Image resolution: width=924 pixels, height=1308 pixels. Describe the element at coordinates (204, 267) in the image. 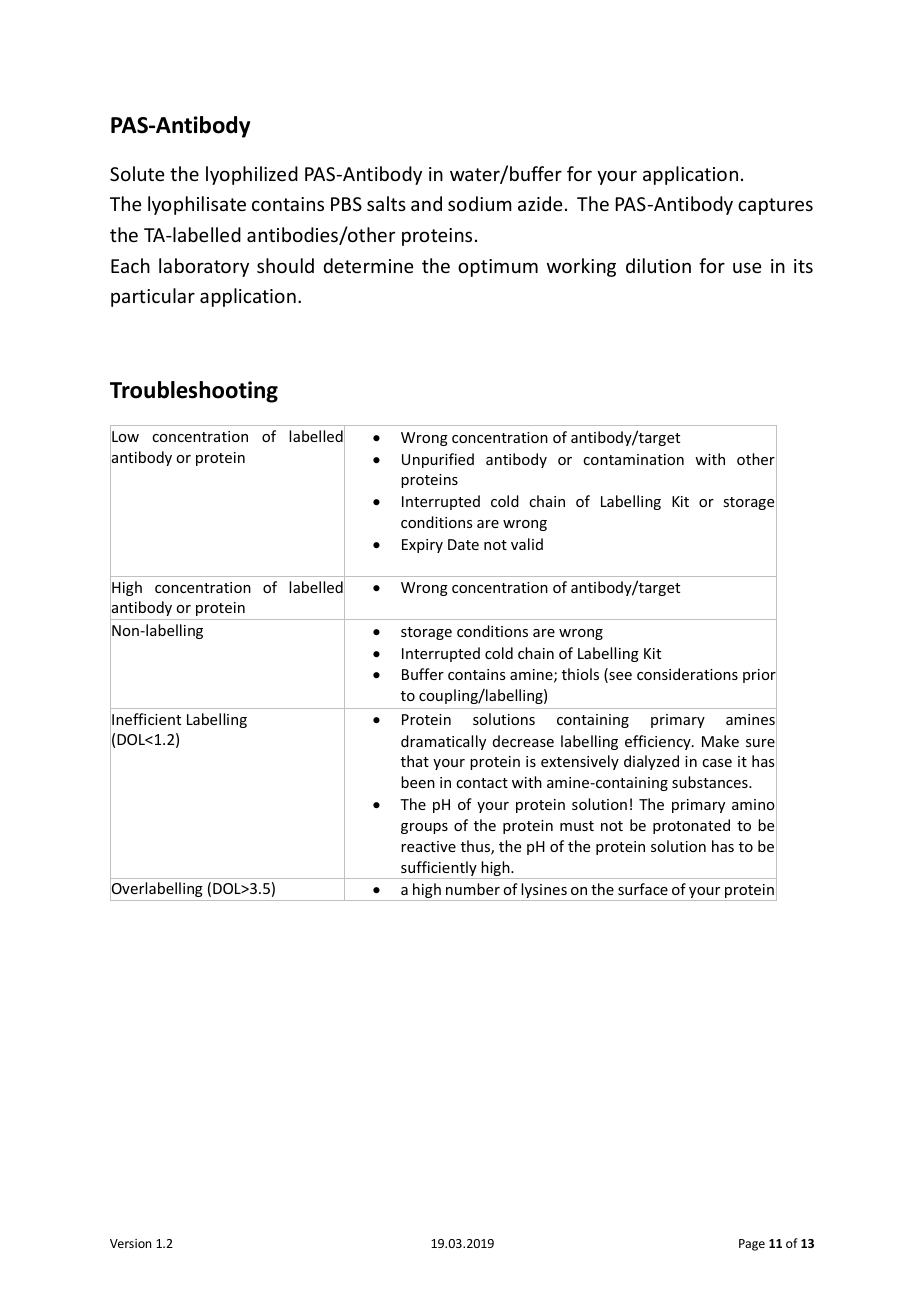

I see `laboratory` at that location.
